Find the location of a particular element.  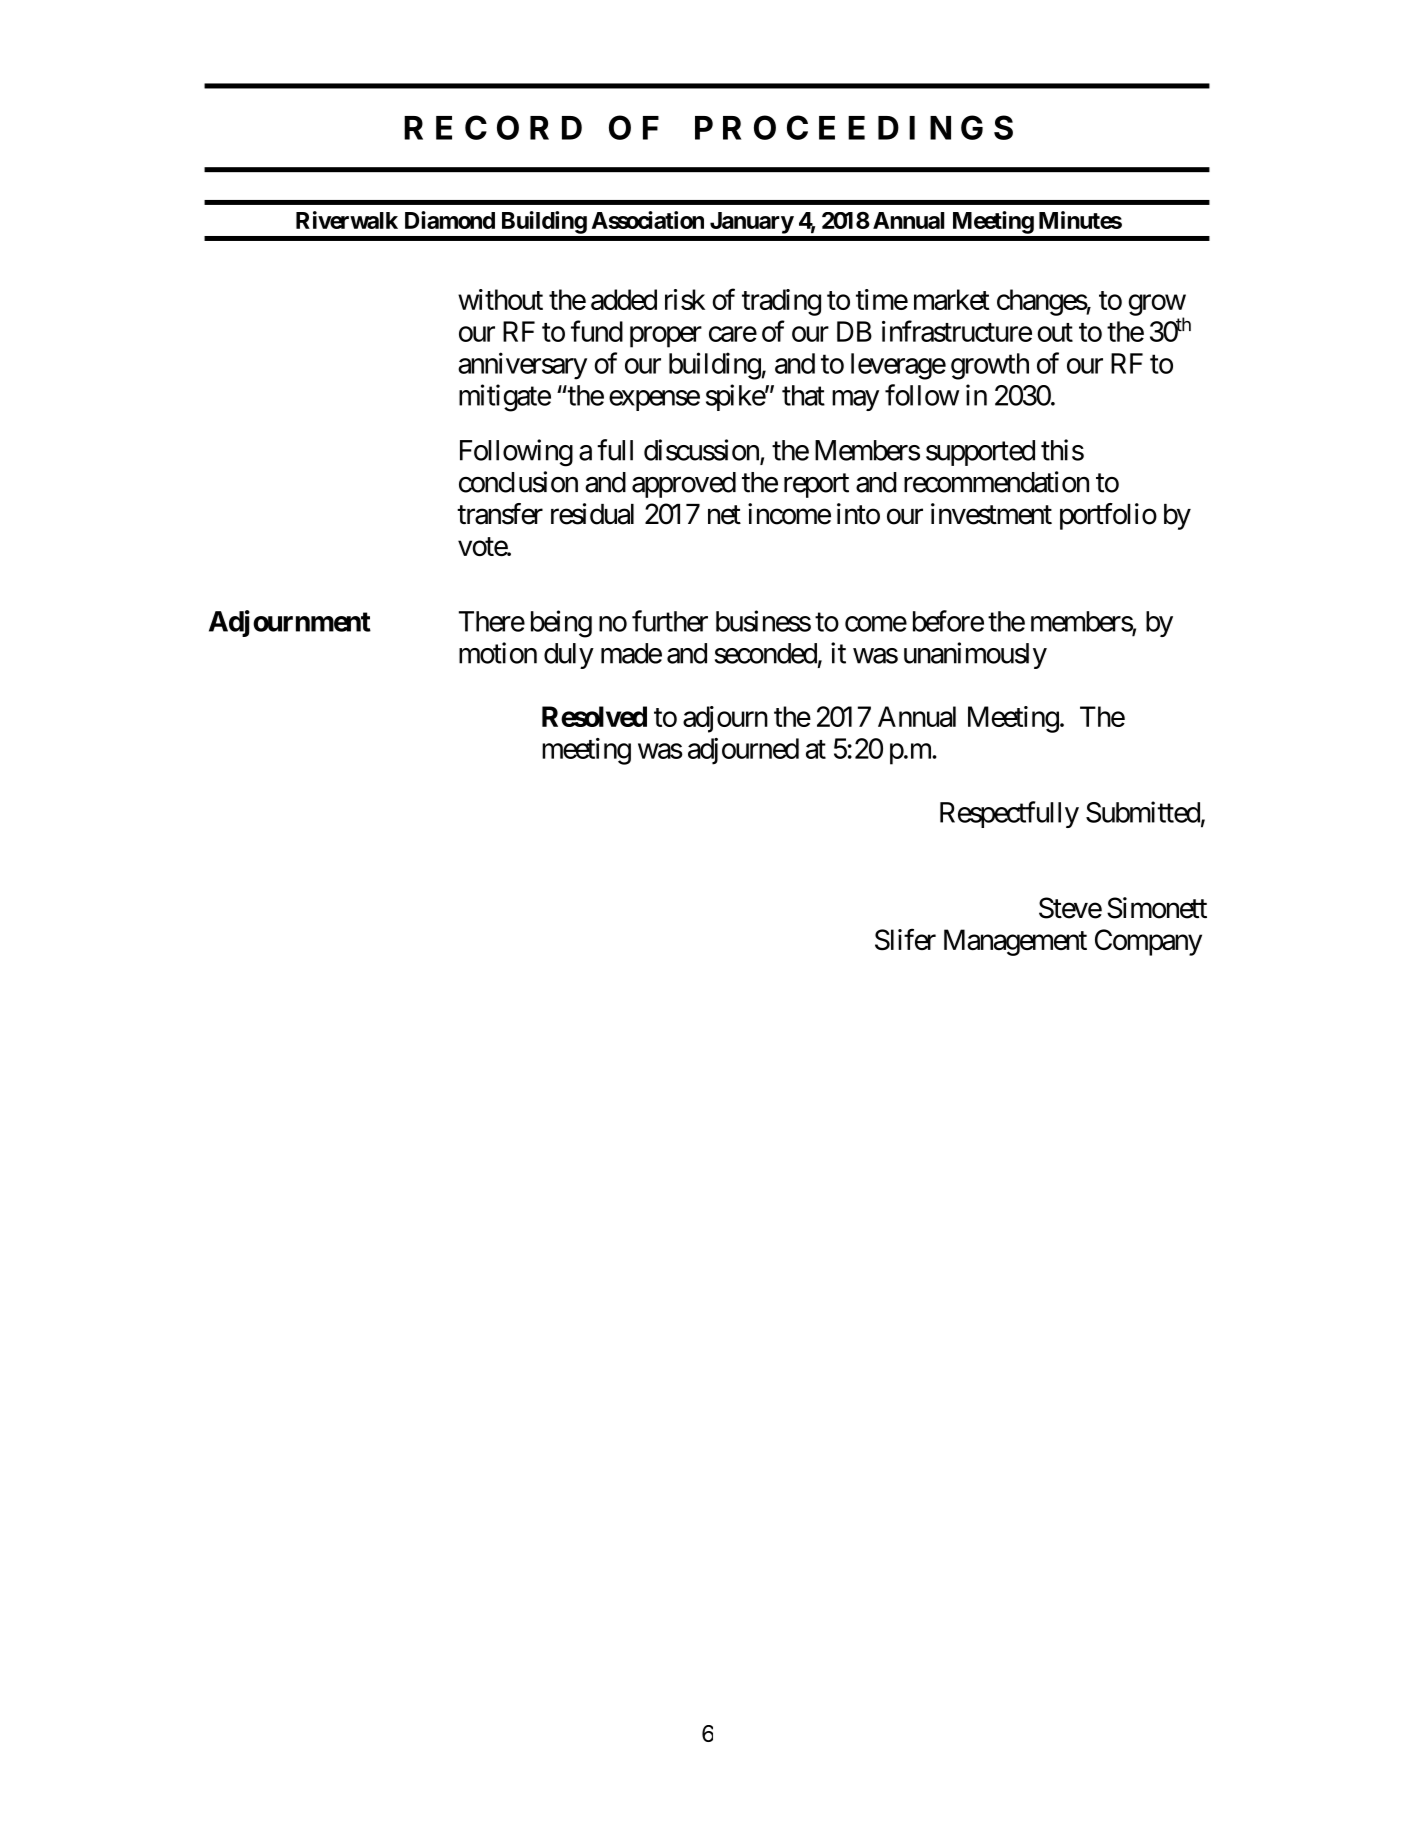

conclusion is located at coordinates (518, 482).
